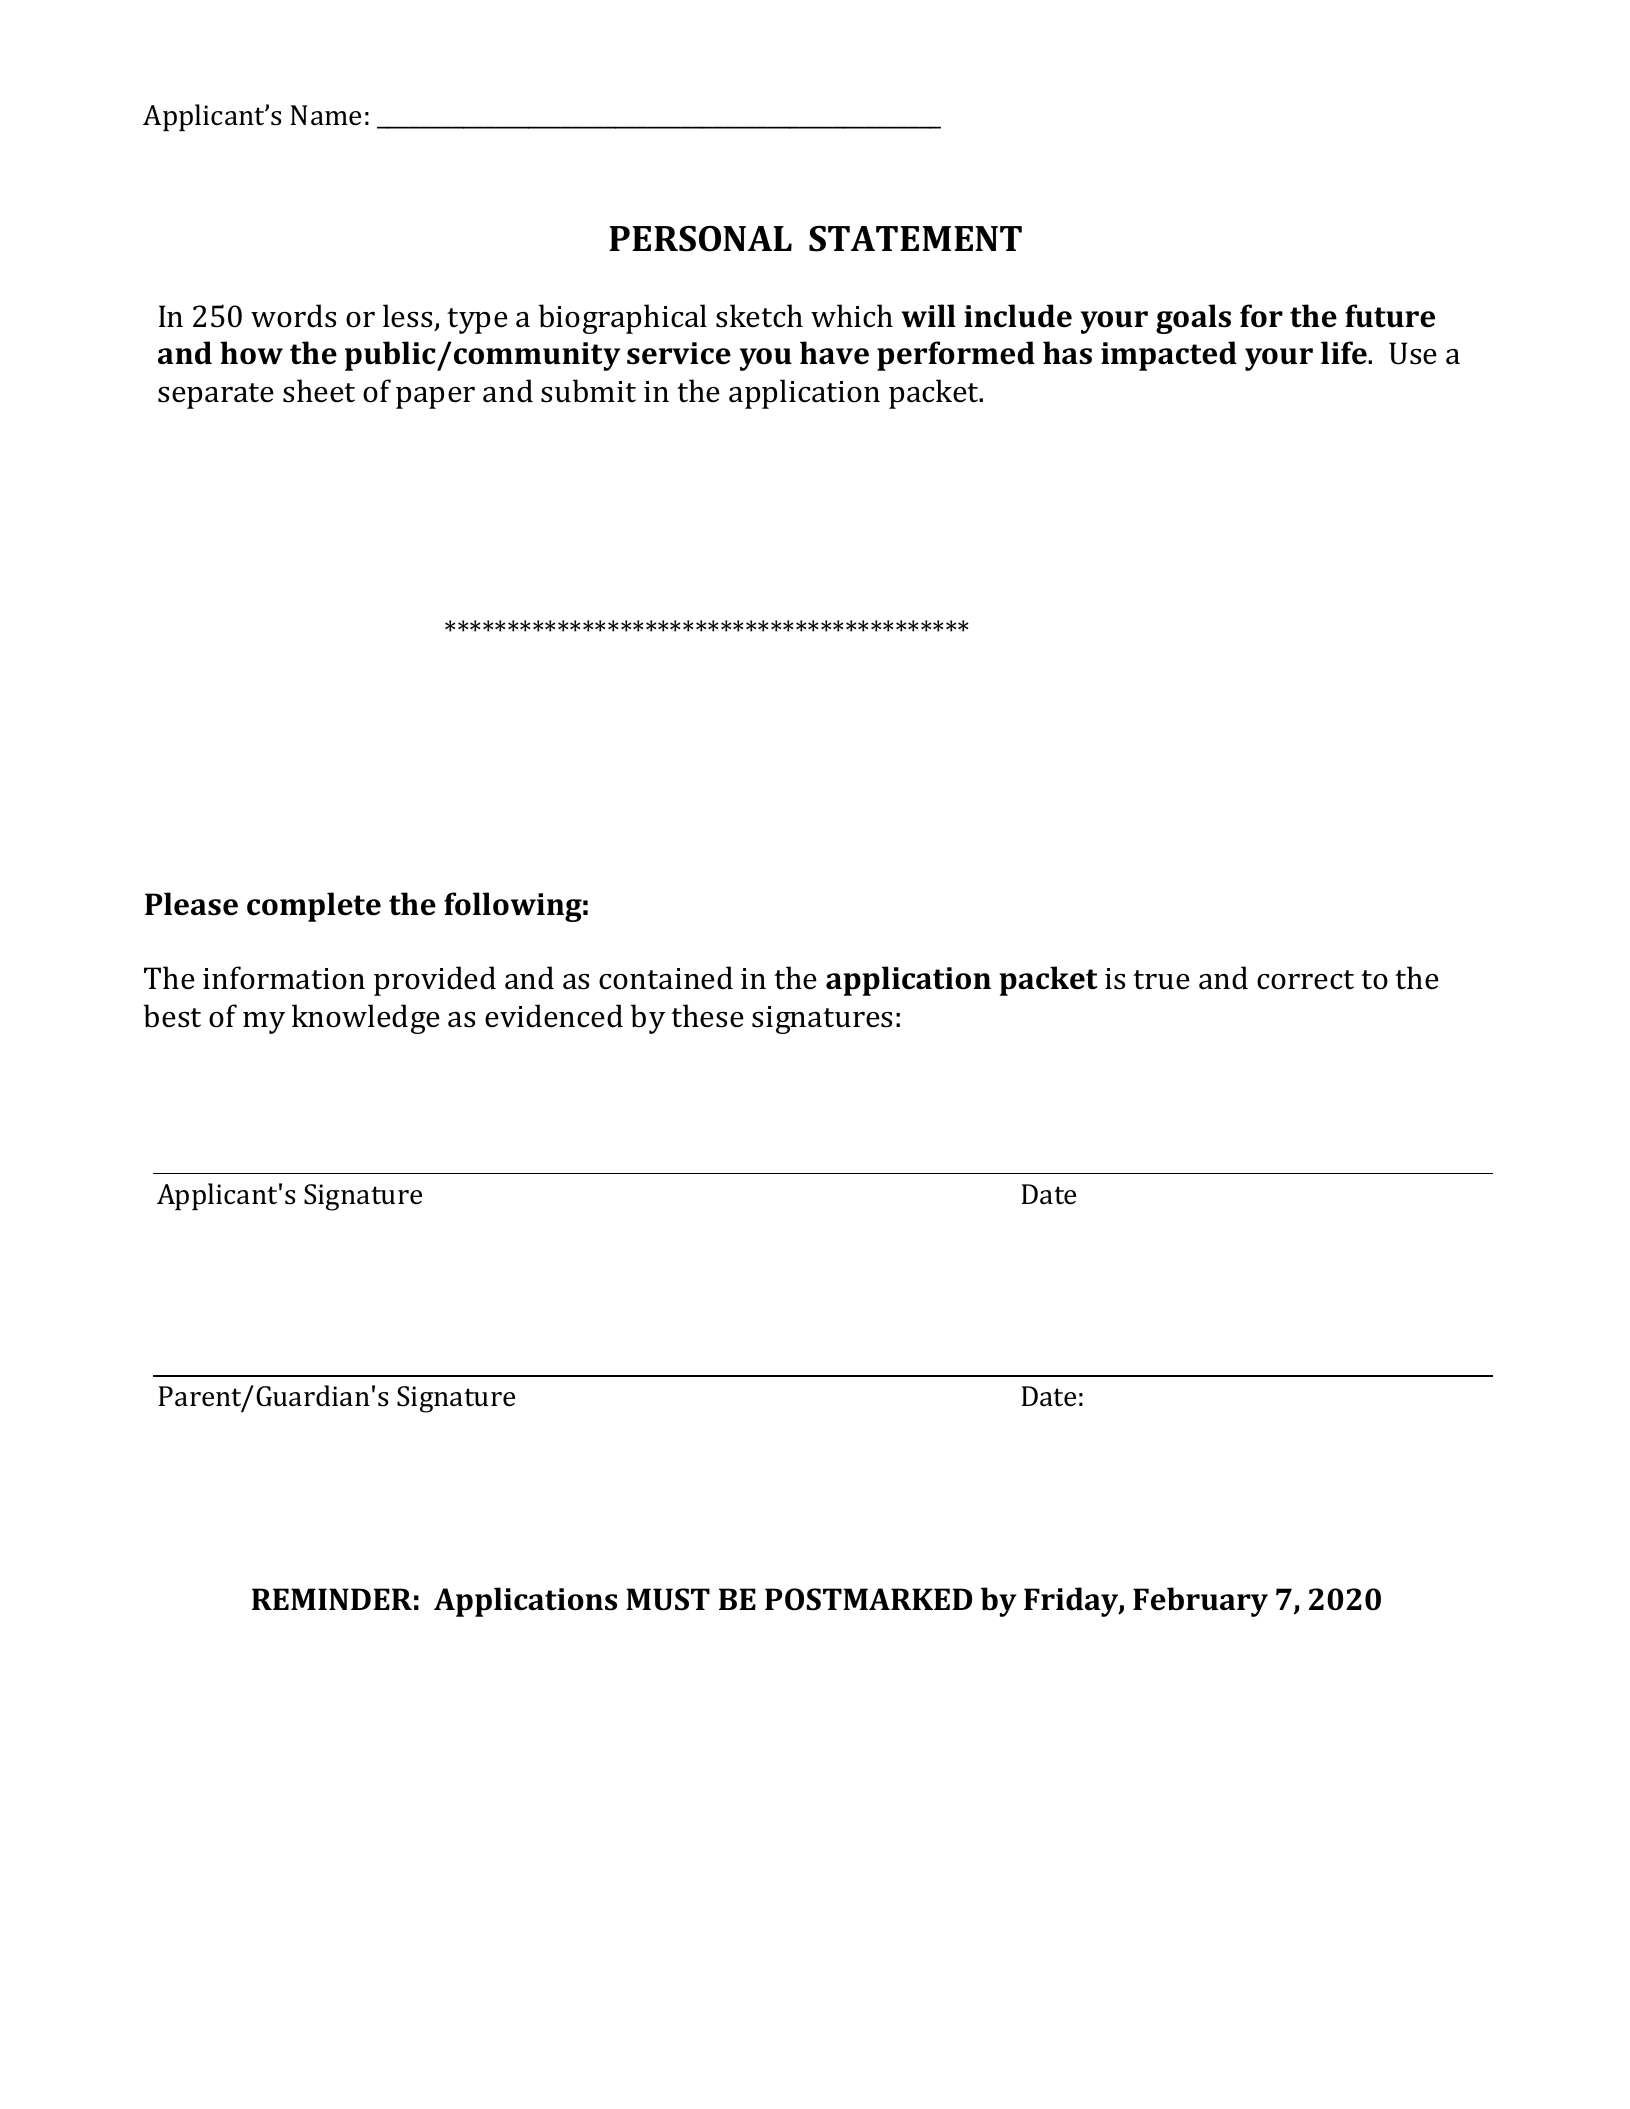 This page has height=2109, width=1630. Describe the element at coordinates (325, 115) in the page. I see `Name` at that location.
